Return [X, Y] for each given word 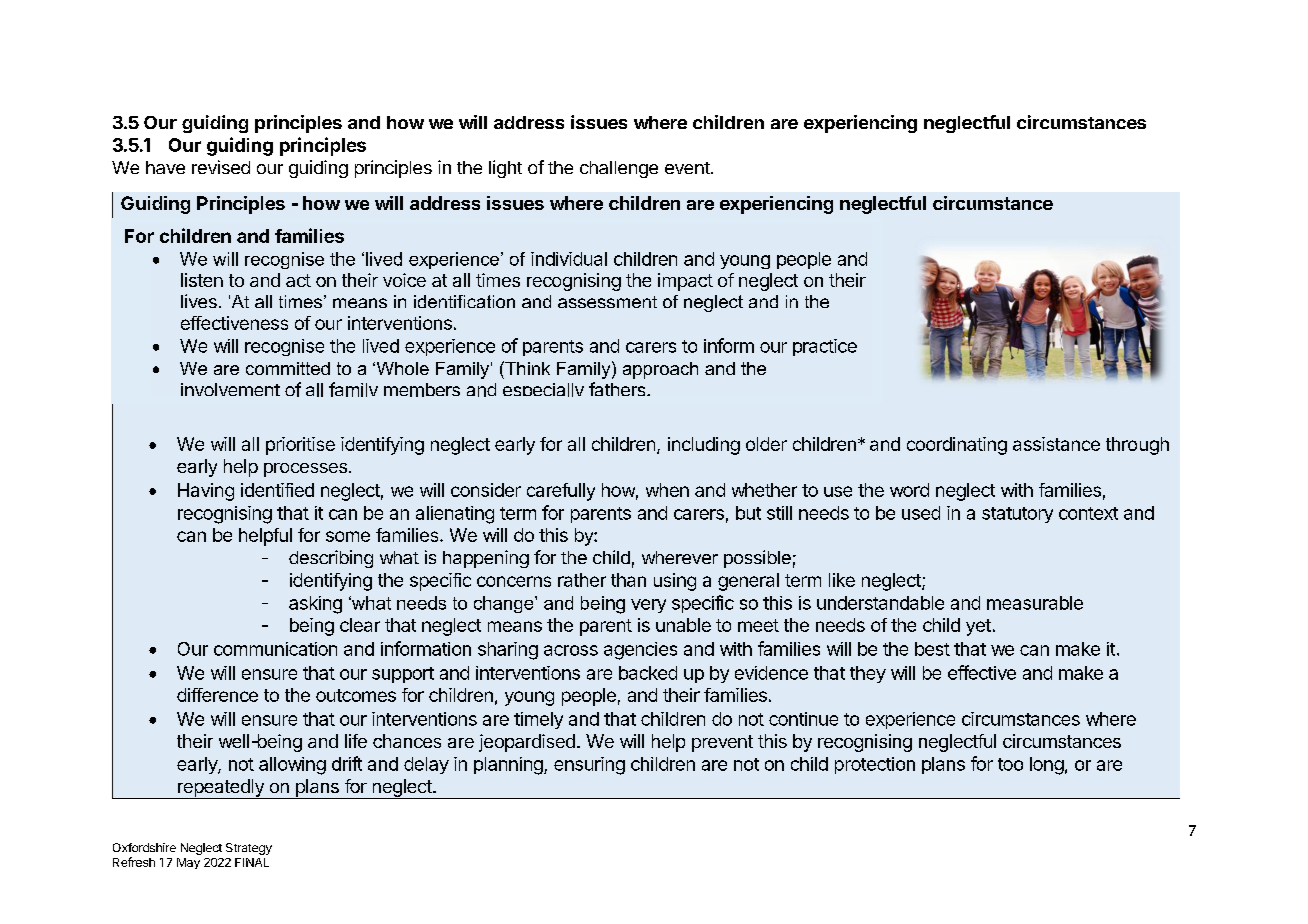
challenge [619, 169]
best [932, 649]
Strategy [249, 849]
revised [221, 167]
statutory [1017, 515]
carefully [561, 492]
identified [277, 490]
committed [288, 368]
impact [685, 282]
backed [648, 673]
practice [825, 347]
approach [660, 370]
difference [217, 695]
